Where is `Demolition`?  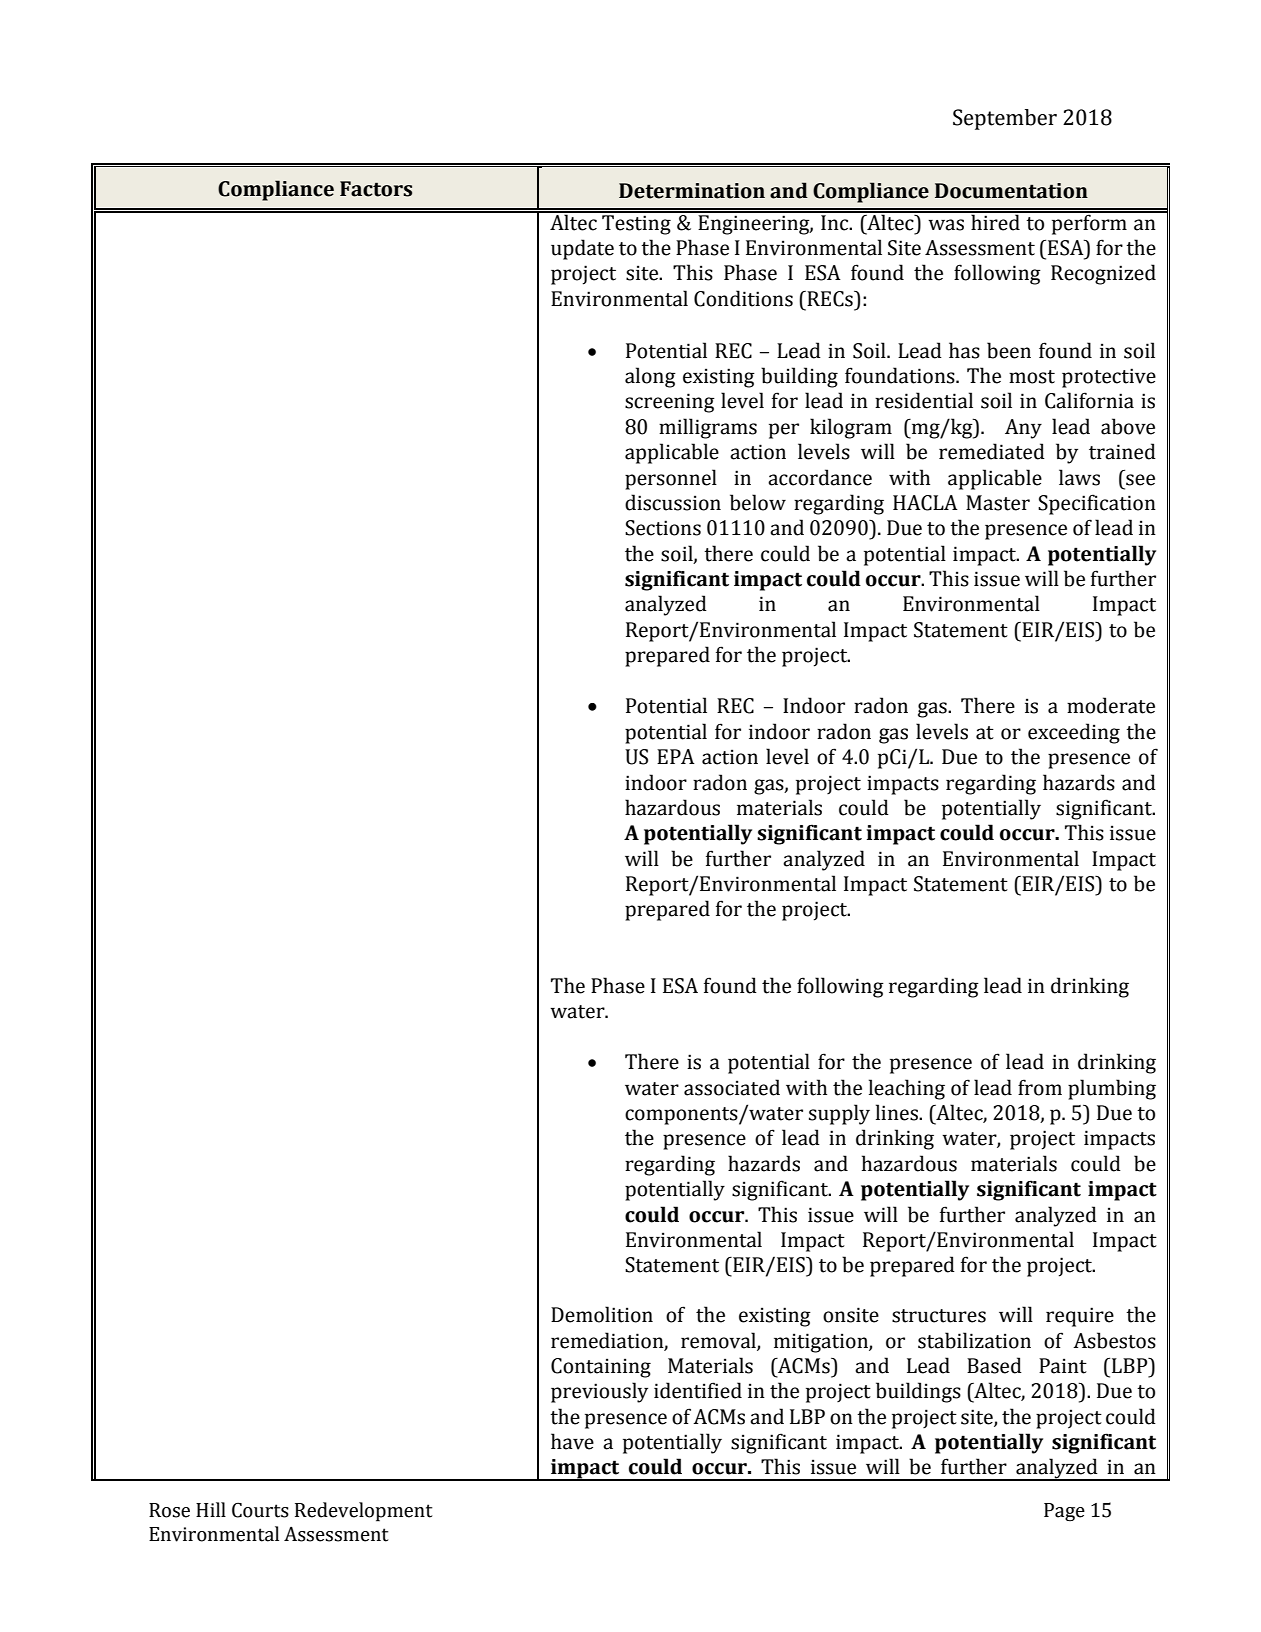 Demolition is located at coordinates (602, 1314).
